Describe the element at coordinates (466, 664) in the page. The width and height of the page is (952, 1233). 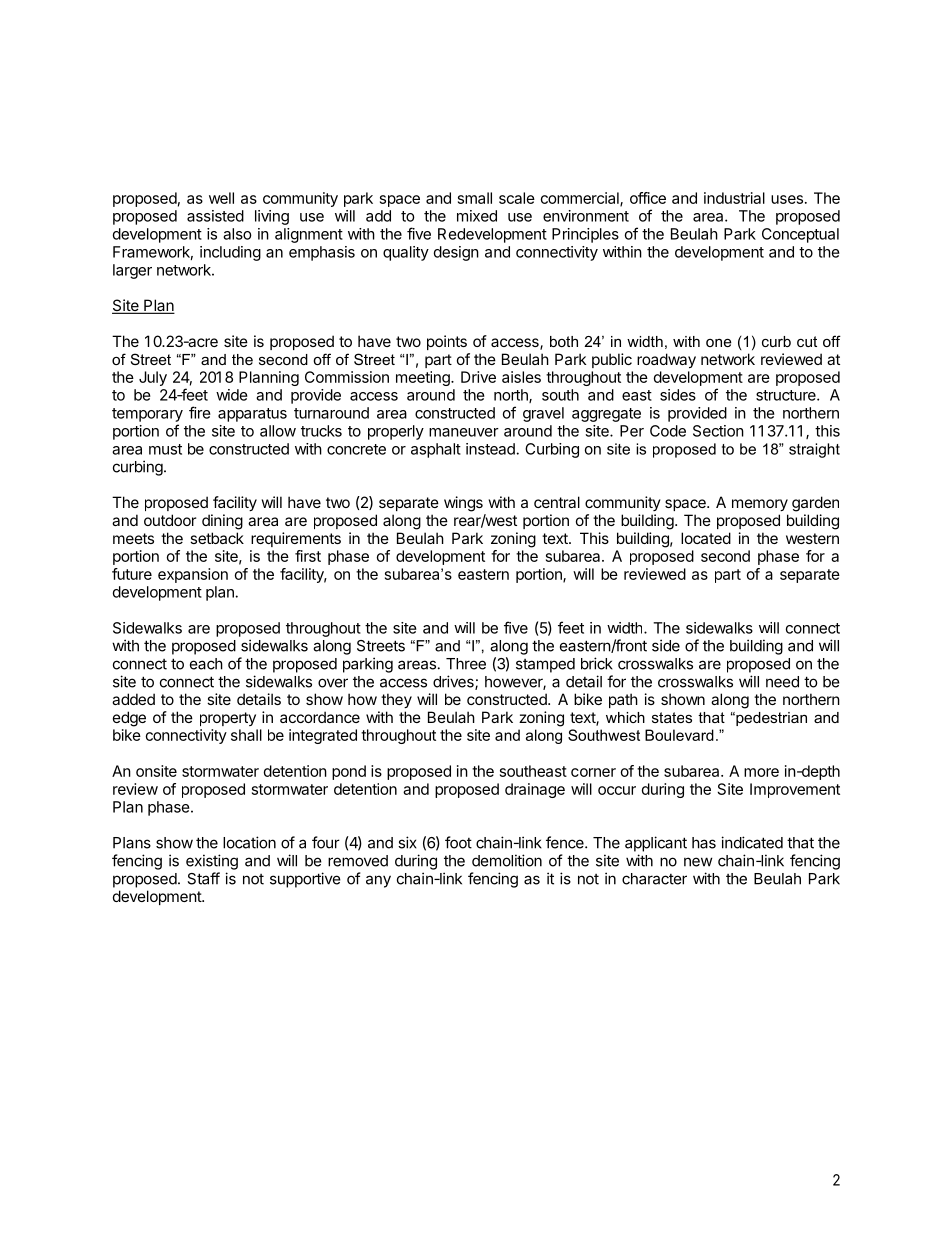
I see `Three` at that location.
